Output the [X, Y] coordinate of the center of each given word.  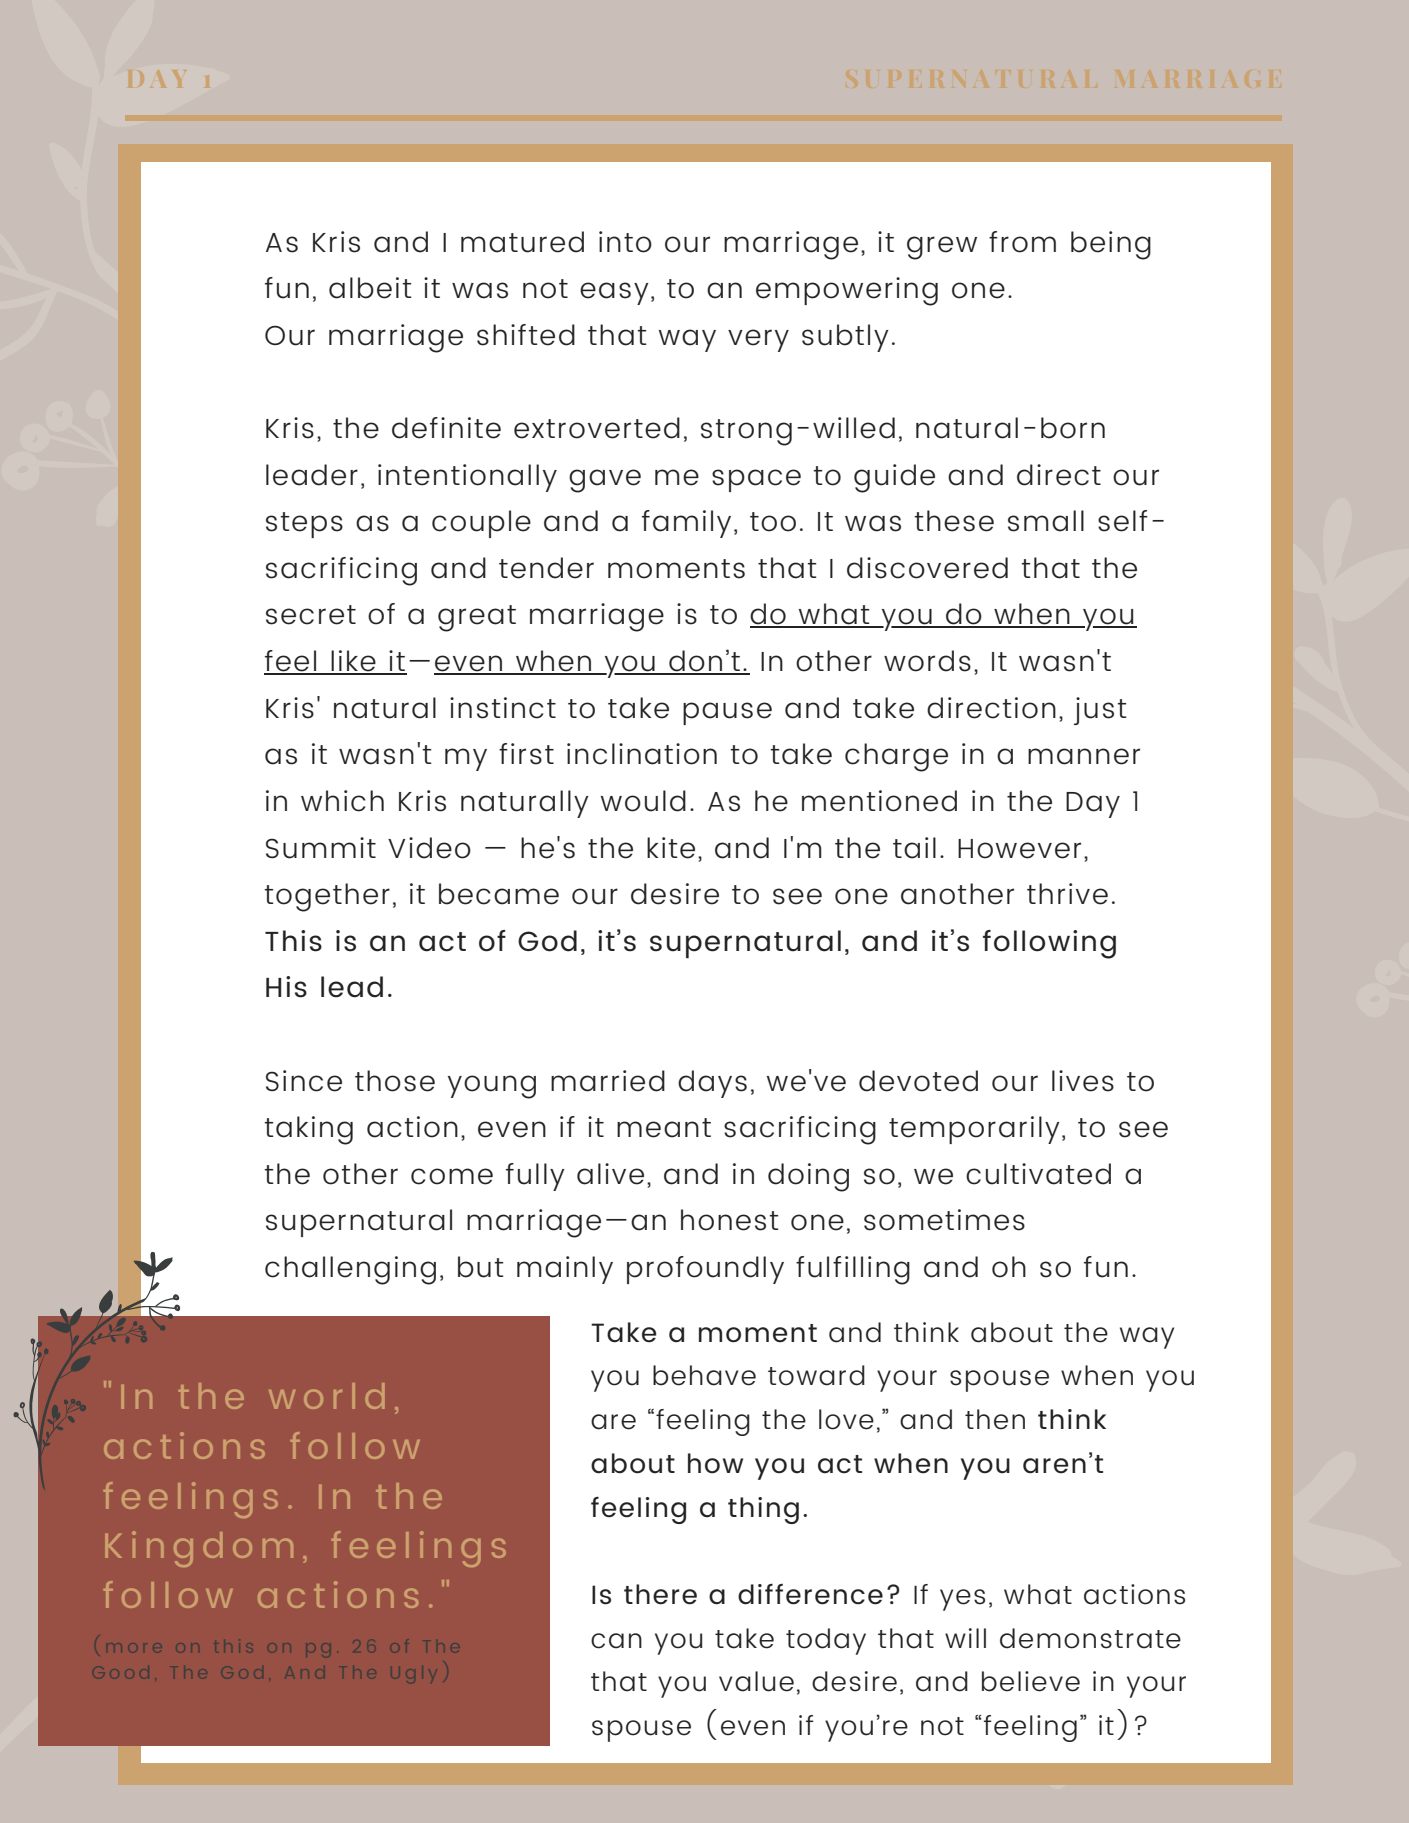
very [758, 340]
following [1049, 944]
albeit [370, 288]
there [660, 1594]
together [327, 897]
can [616, 1641]
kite [671, 848]
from [1022, 242]
